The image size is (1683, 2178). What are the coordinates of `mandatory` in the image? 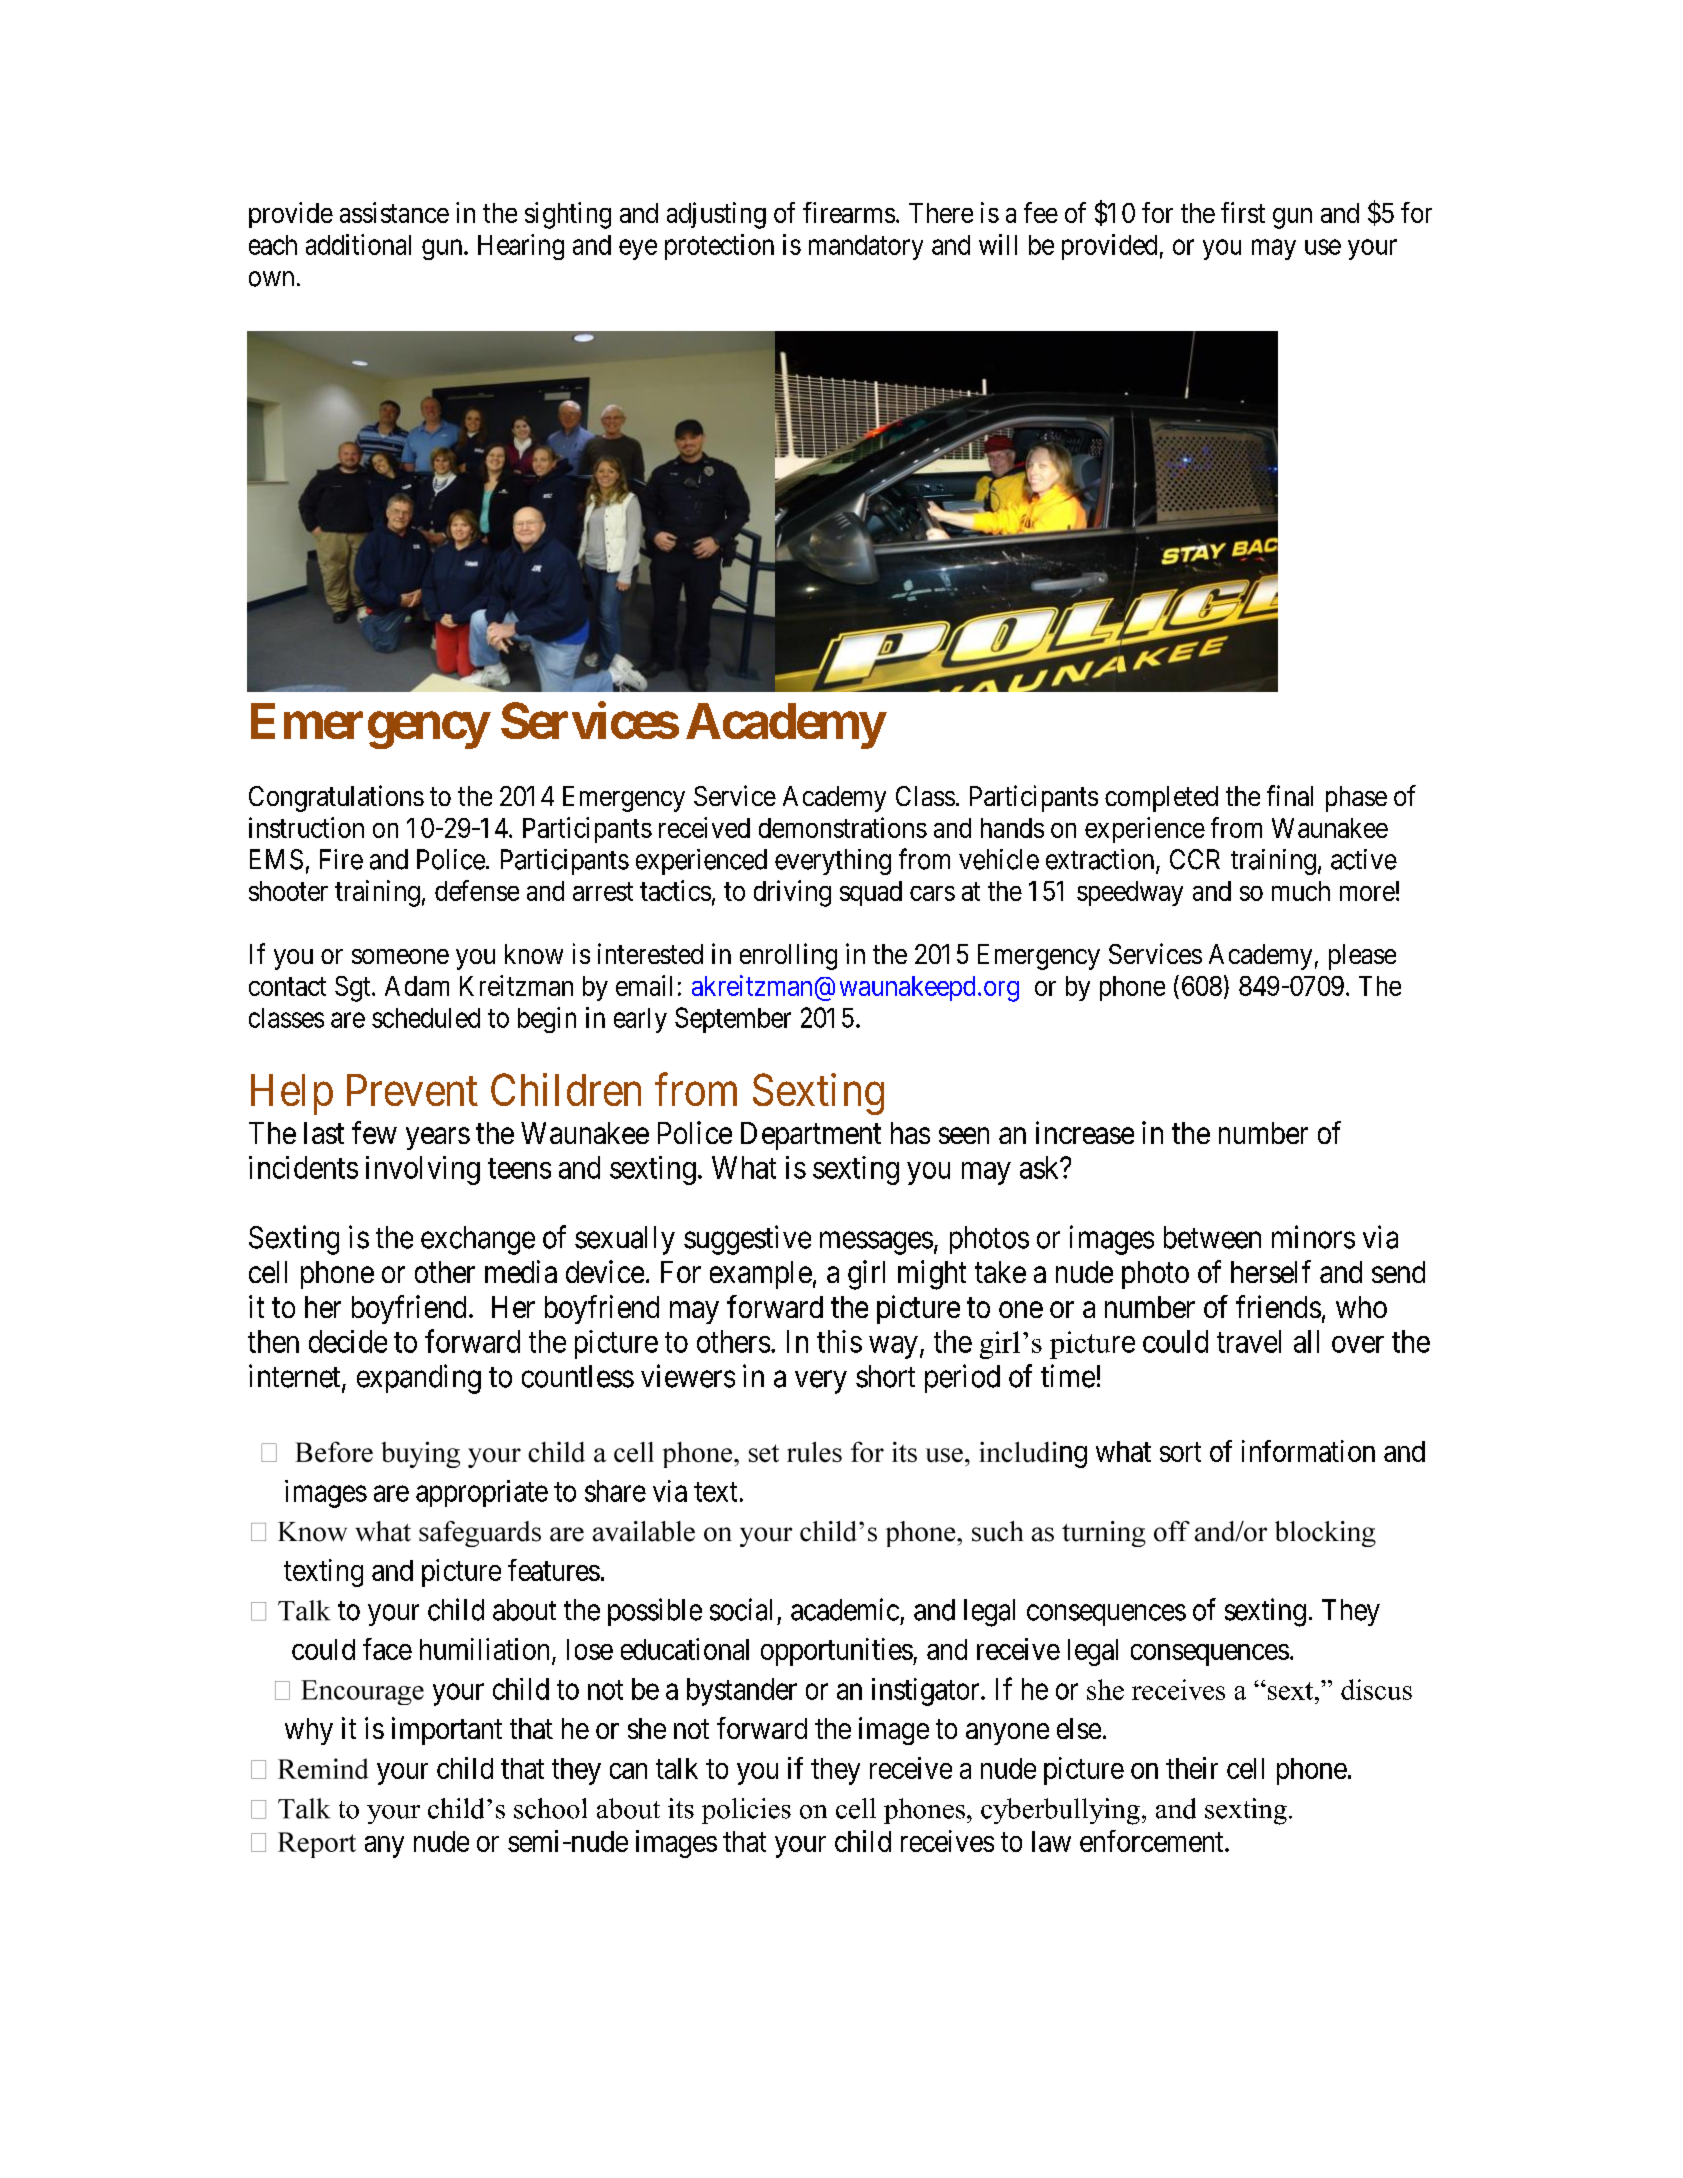 It's located at (866, 247).
